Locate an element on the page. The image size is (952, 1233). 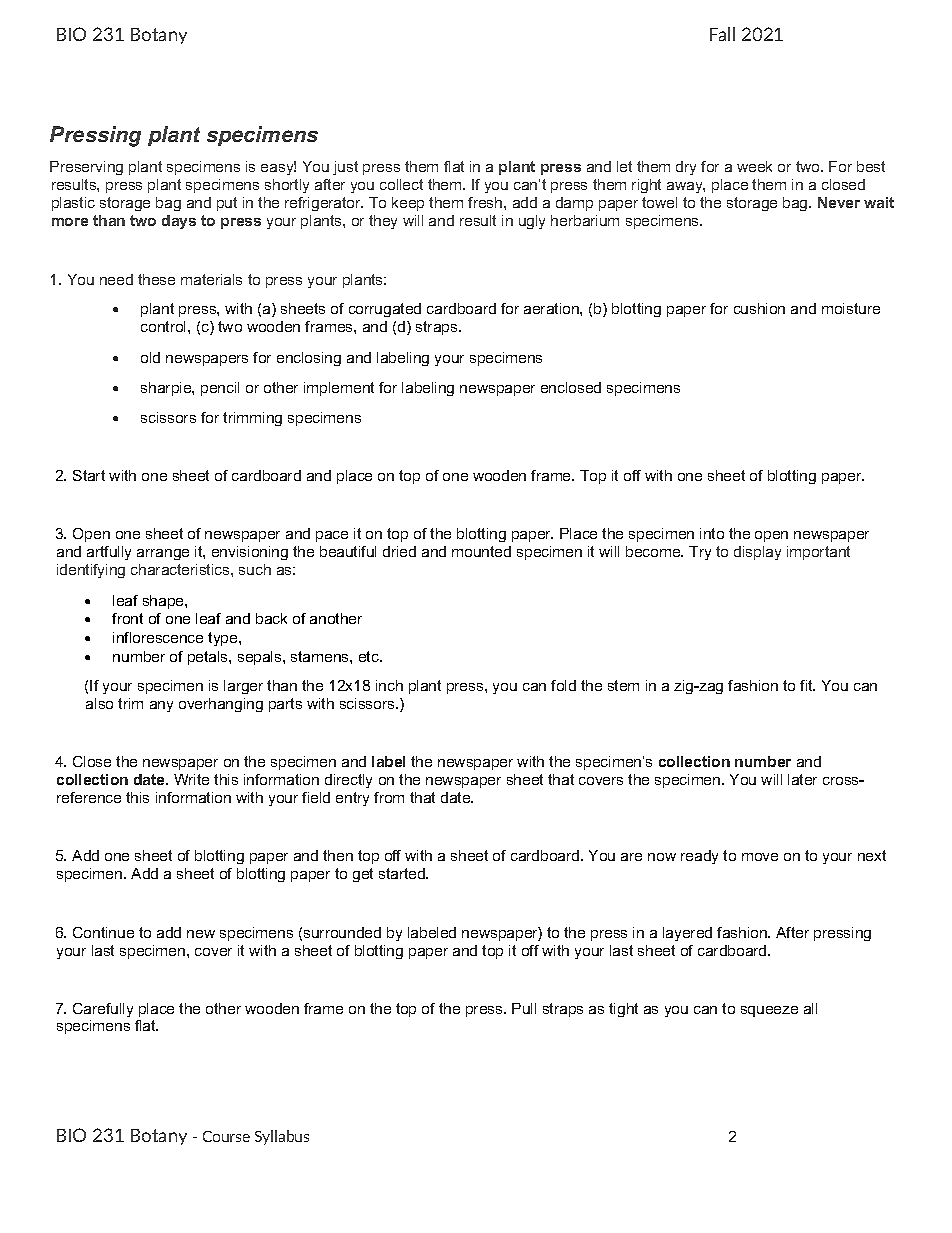
just is located at coordinates (345, 168).
